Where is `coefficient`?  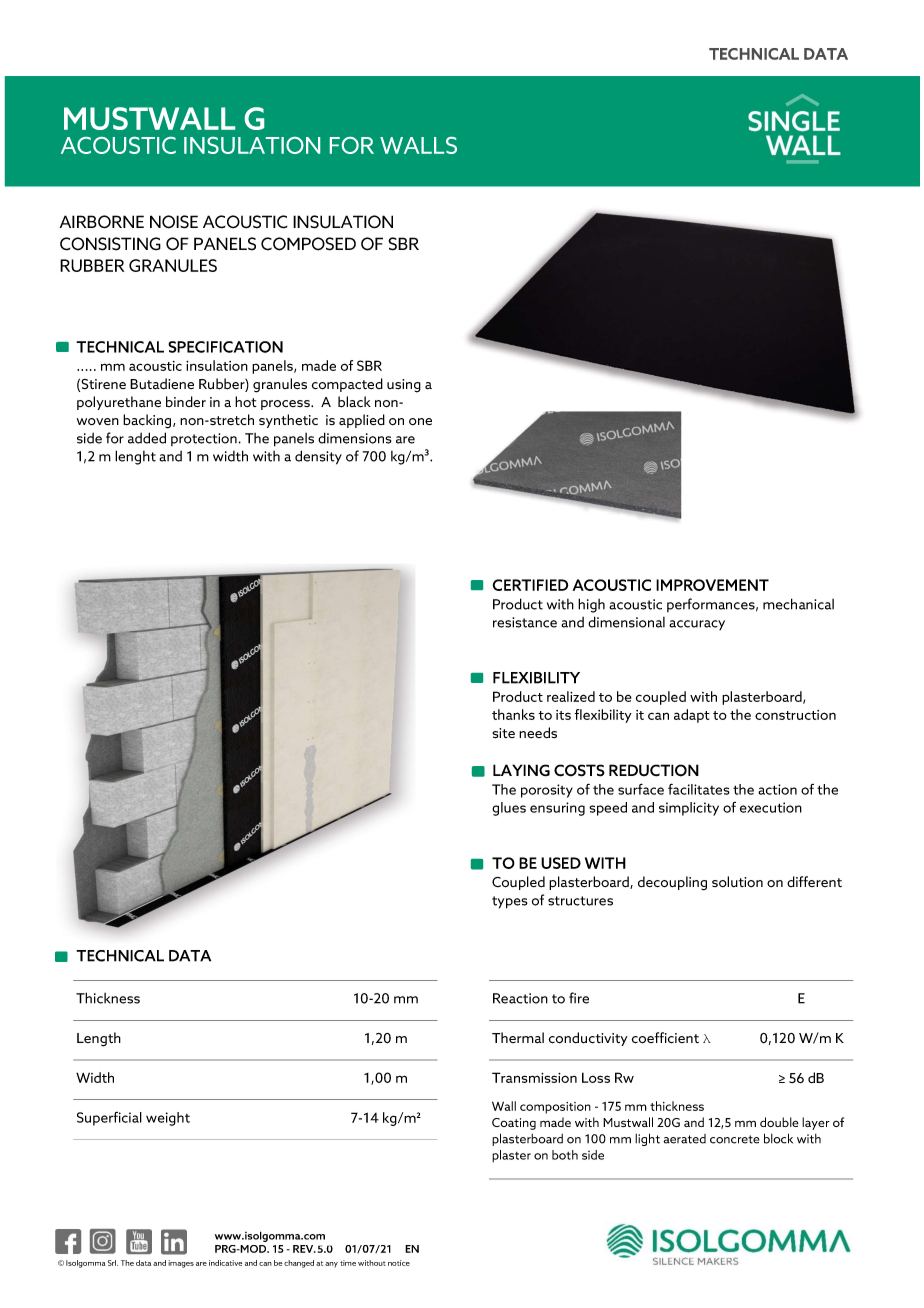 coefficient is located at coordinates (665, 1038).
